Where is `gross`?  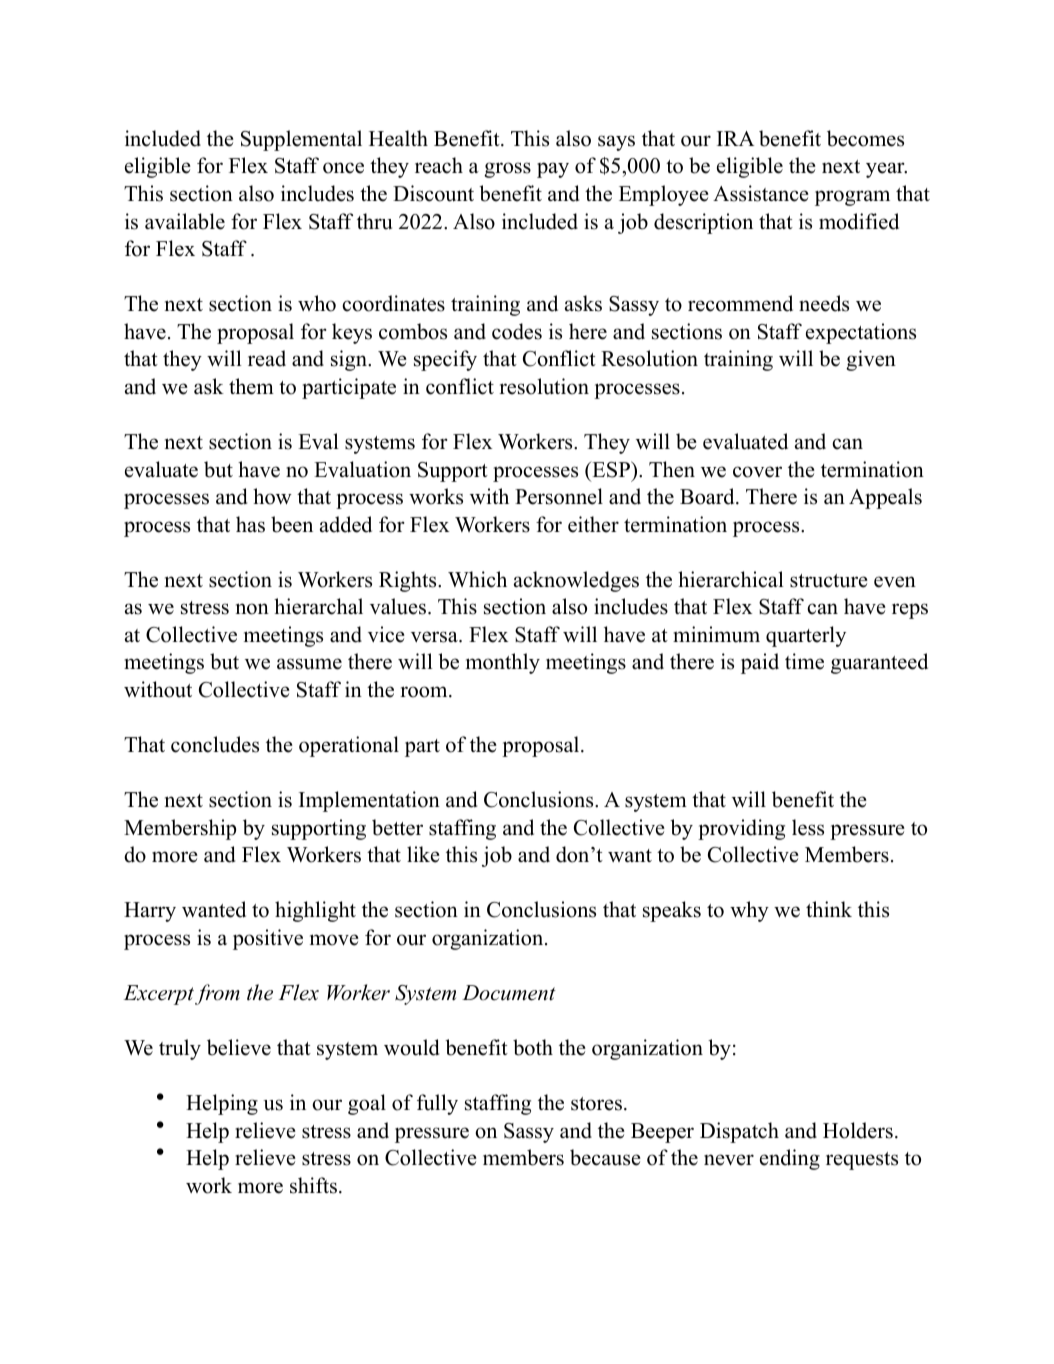 gross is located at coordinates (507, 170).
